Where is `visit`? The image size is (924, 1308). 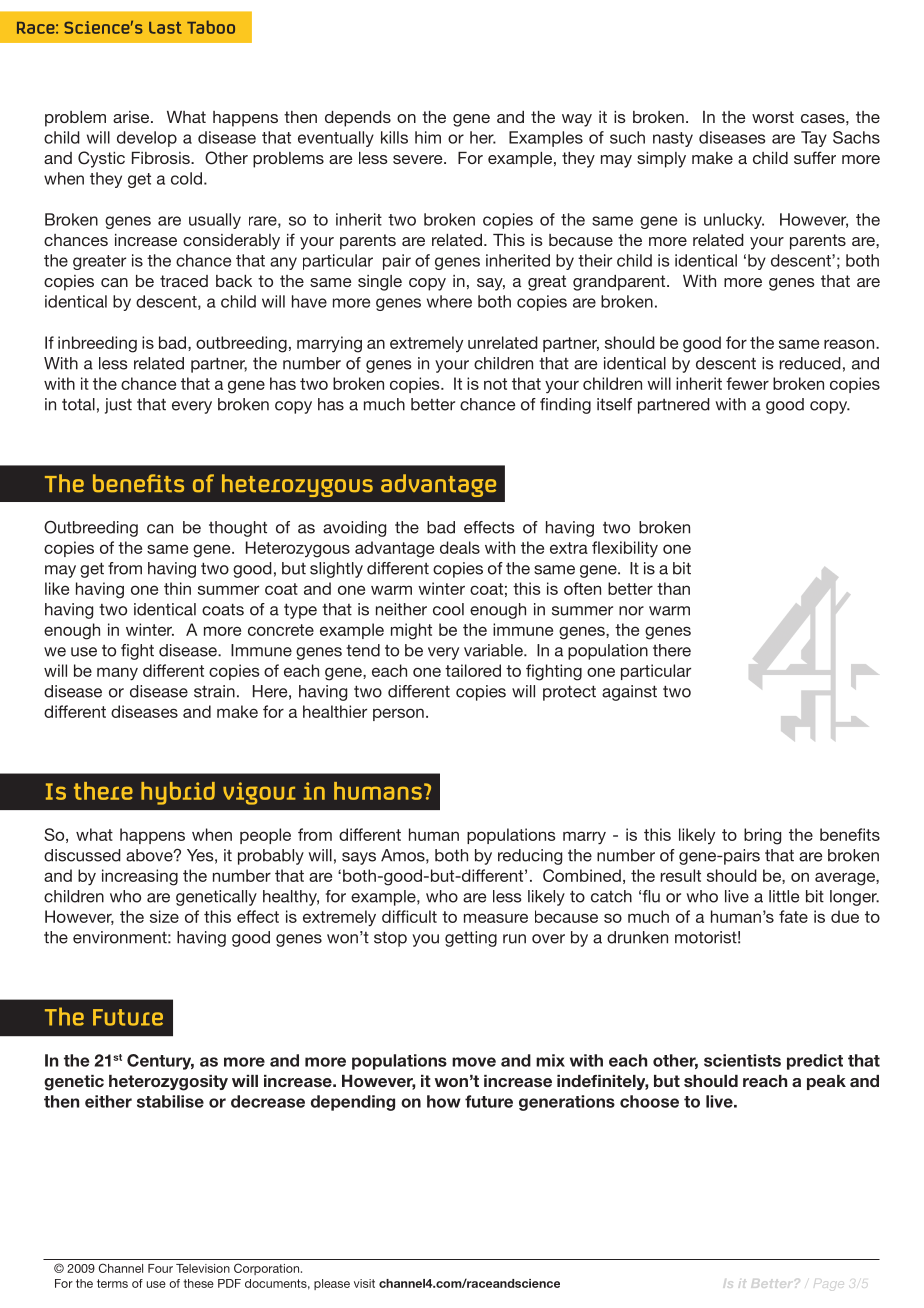
visit is located at coordinates (364, 1283).
